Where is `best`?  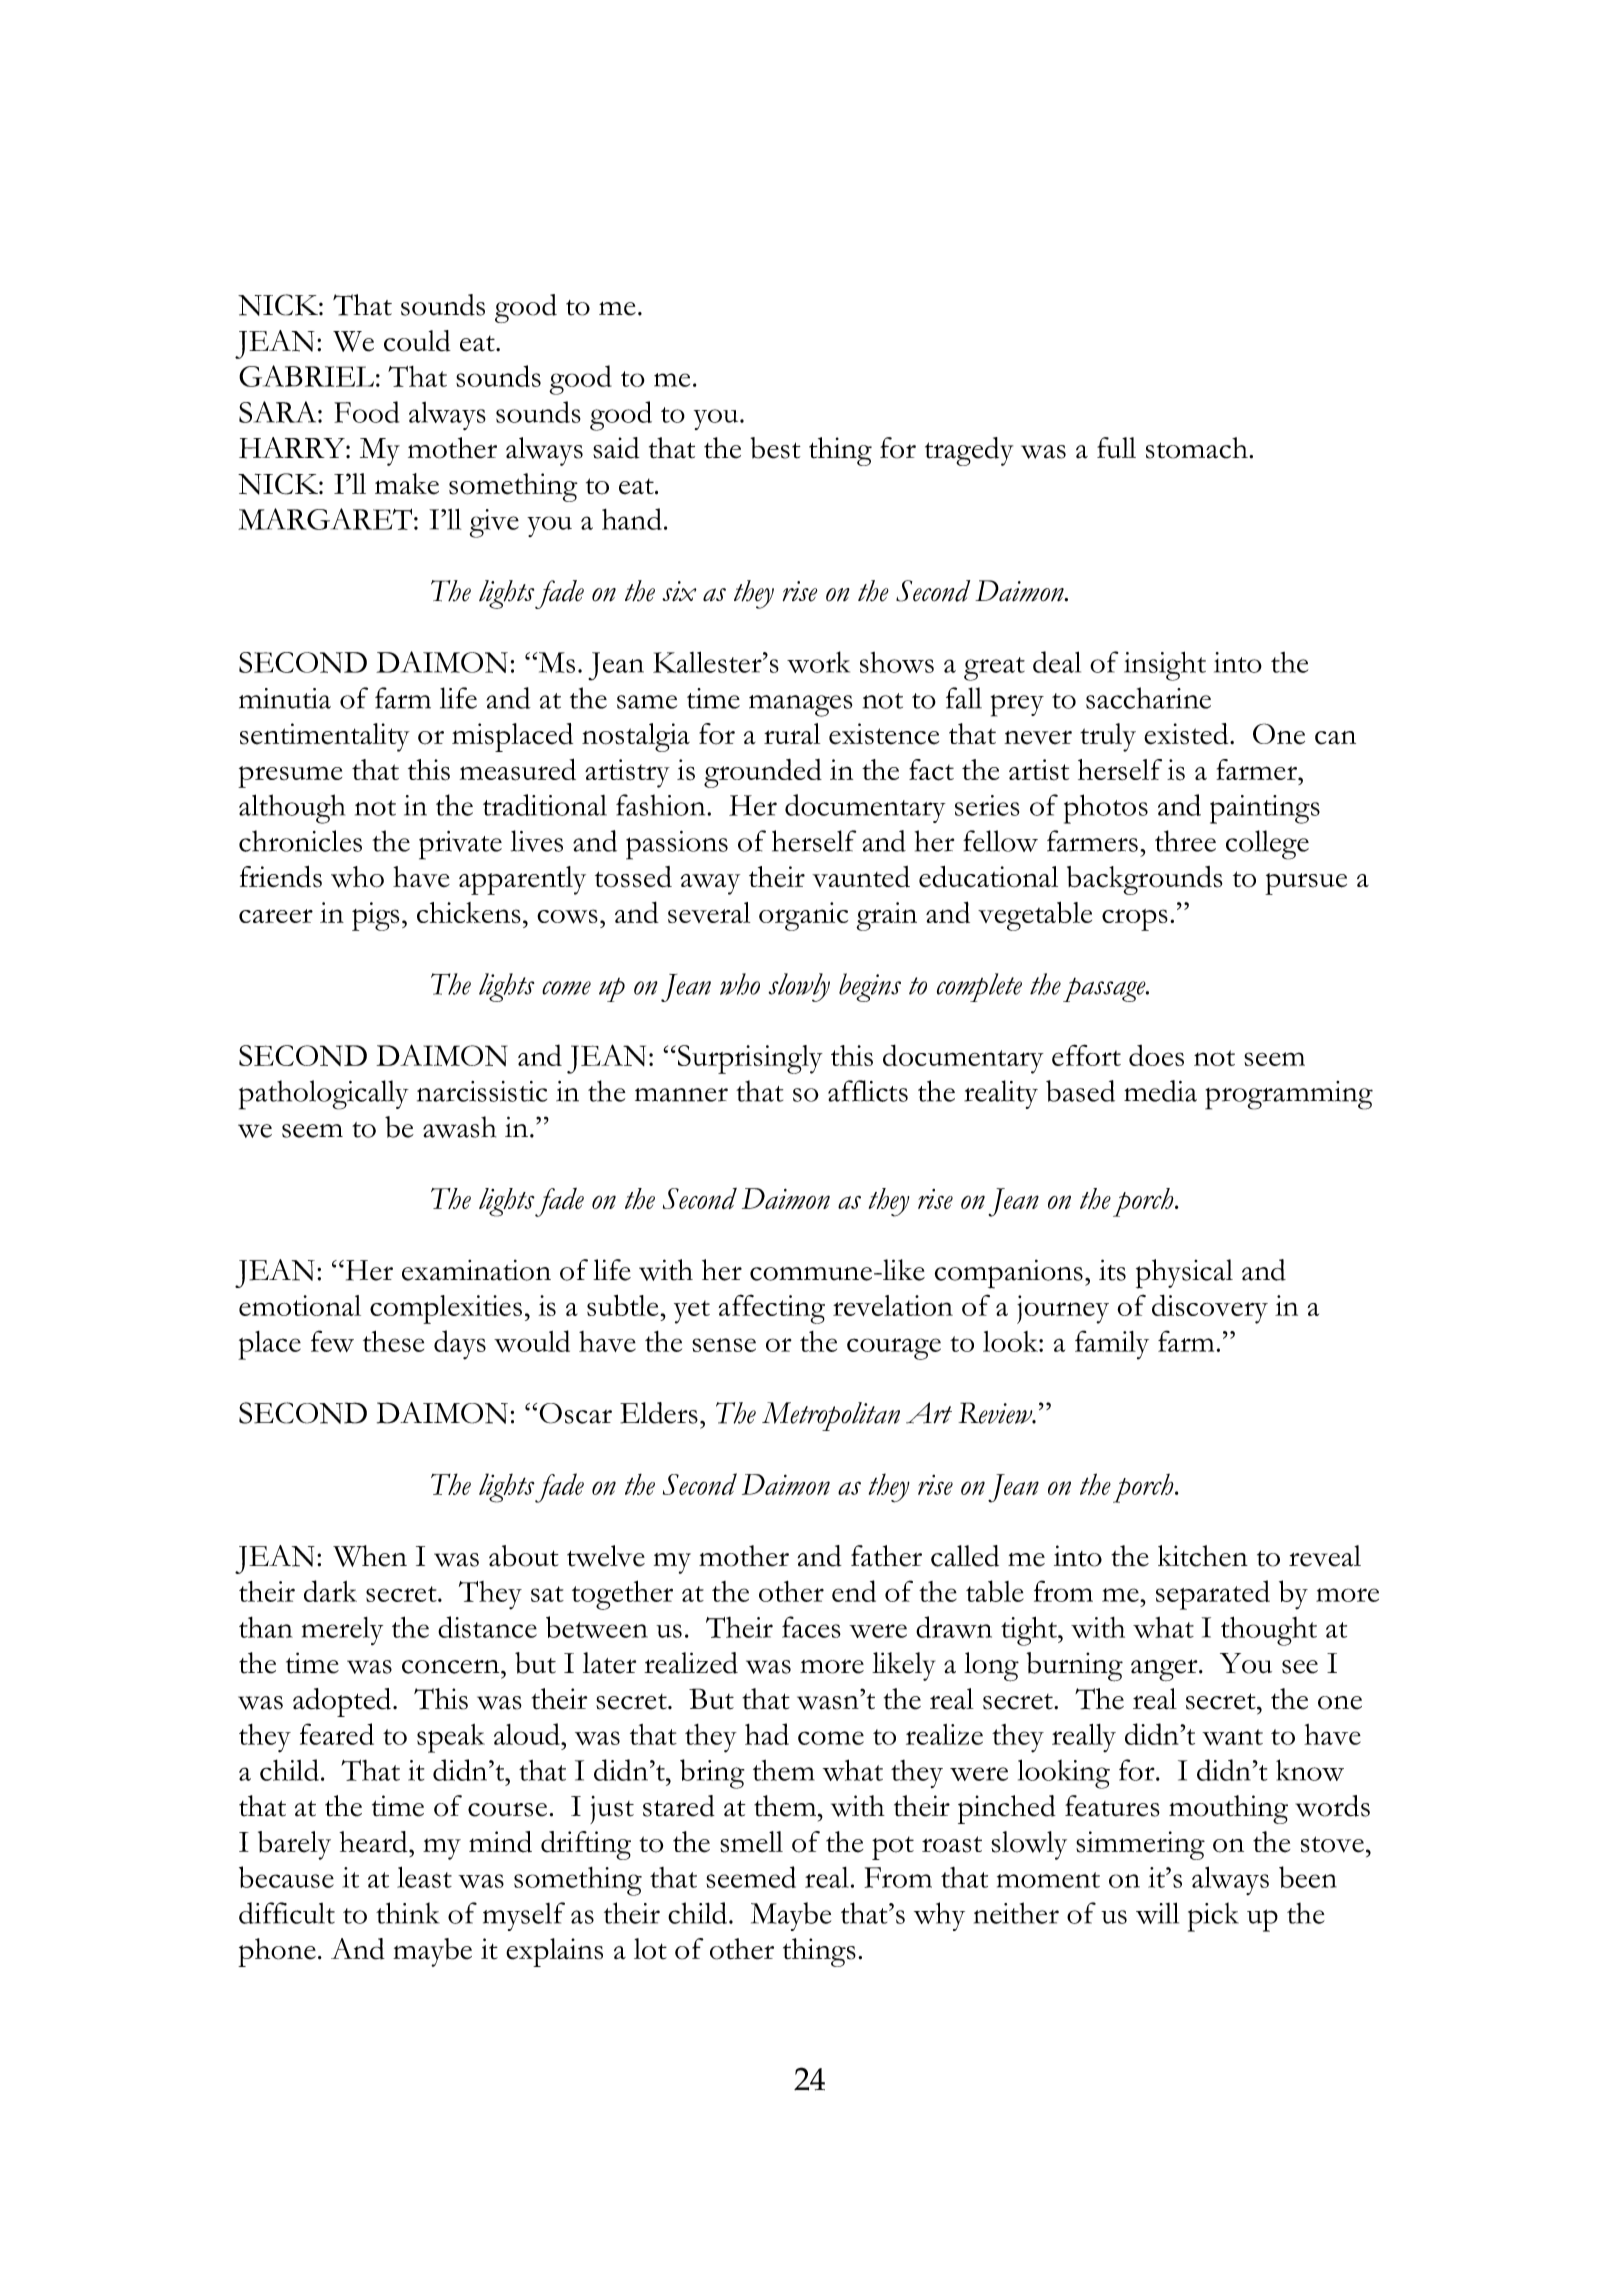 best is located at coordinates (775, 448).
